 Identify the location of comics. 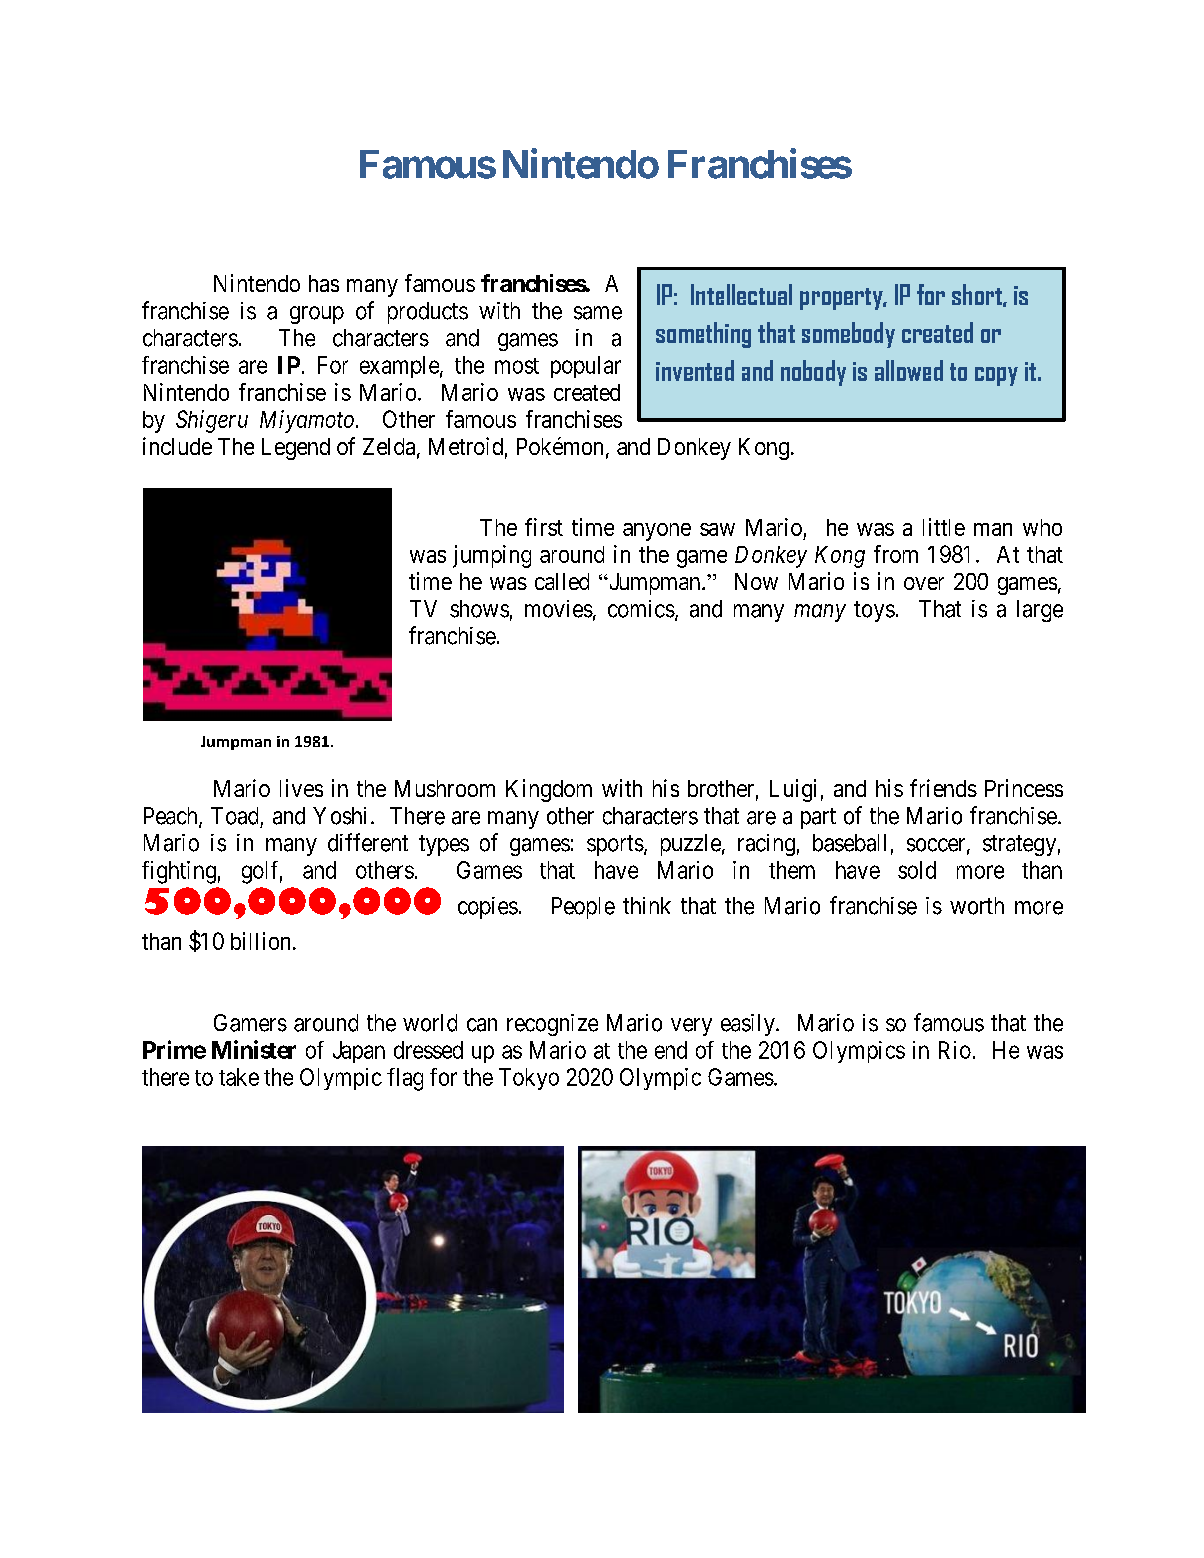
(641, 609).
